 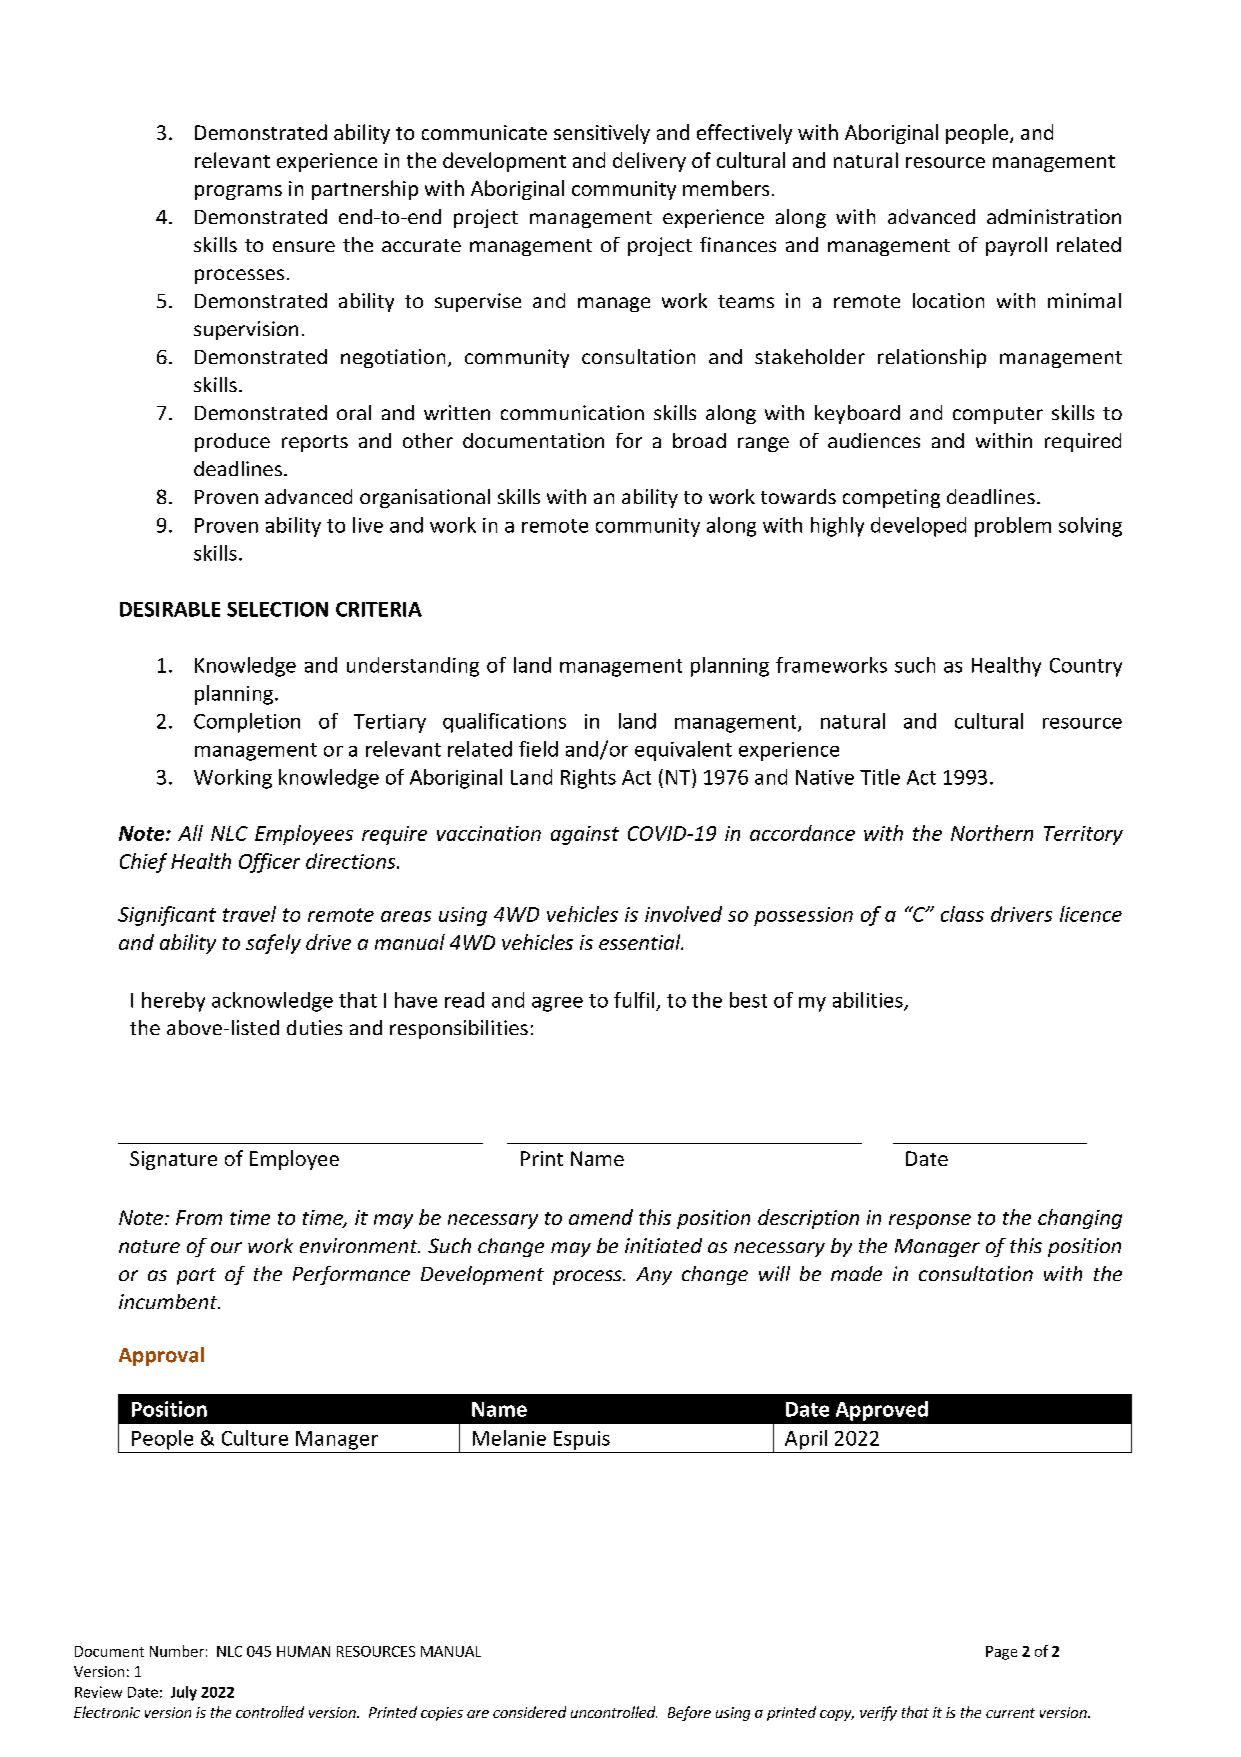 What do you see at coordinates (538, 749) in the screenshot?
I see `field` at bounding box center [538, 749].
